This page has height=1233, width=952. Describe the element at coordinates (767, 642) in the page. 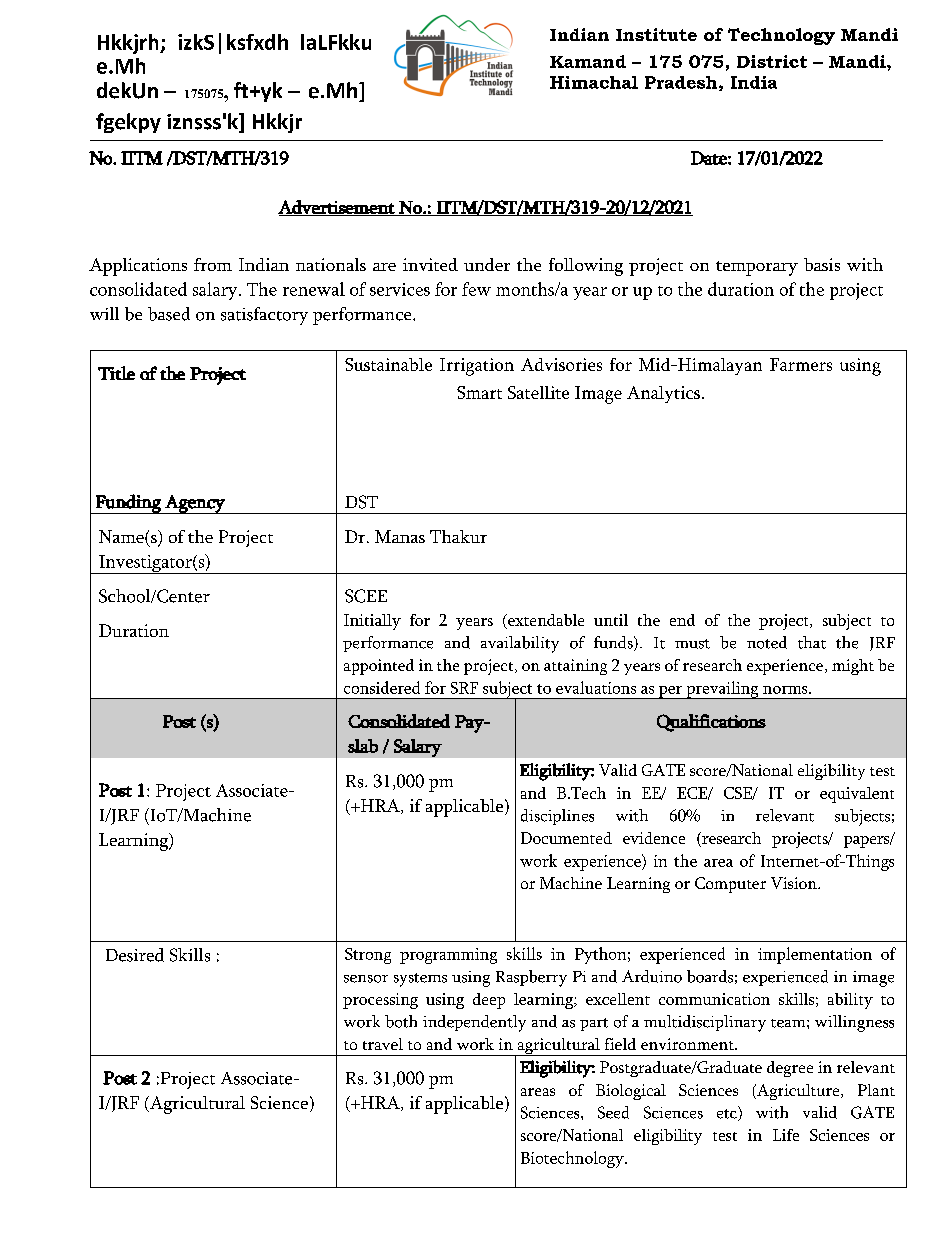

I see `noted` at that location.
